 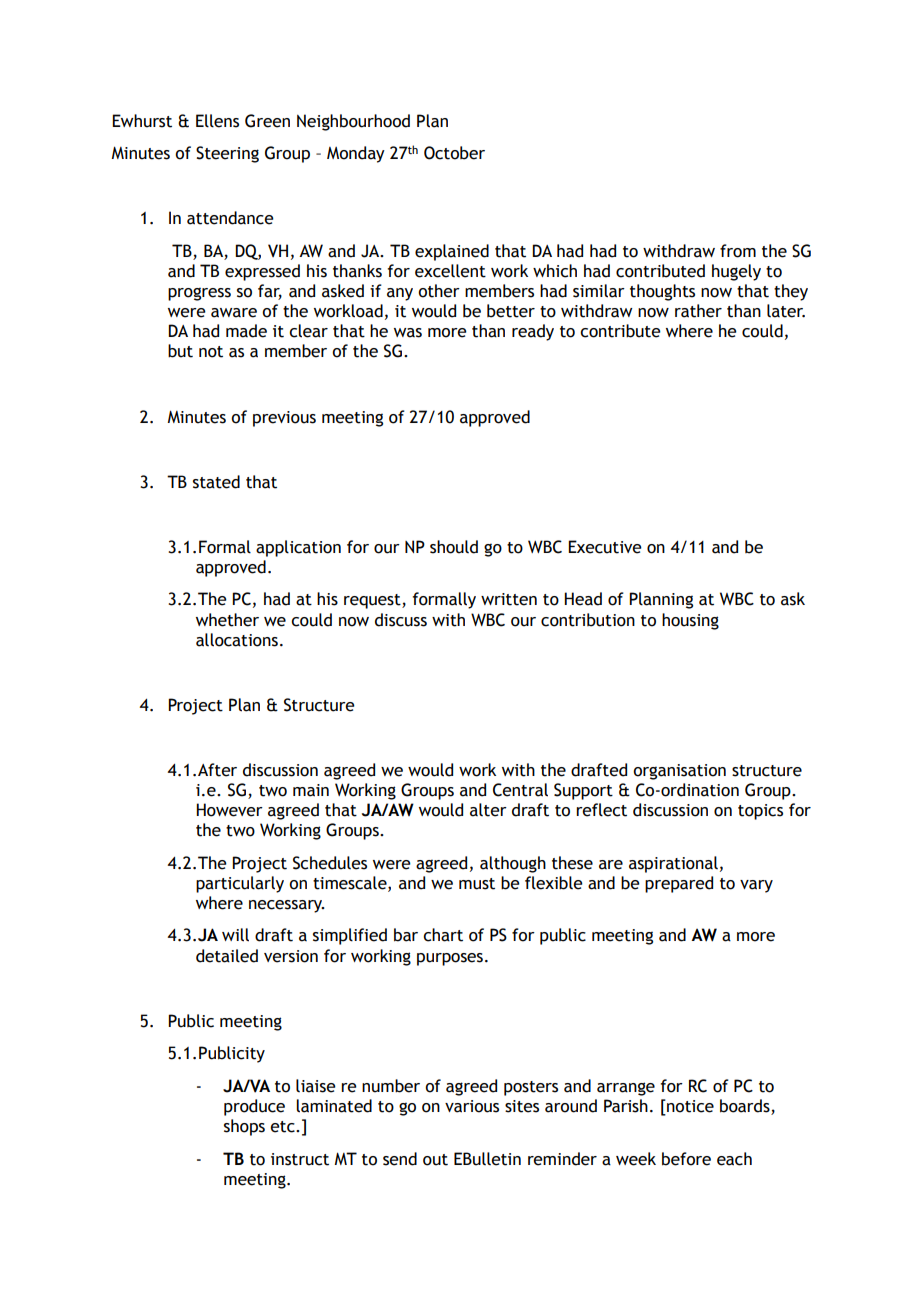 What do you see at coordinates (237, 640) in the image?
I see `allocations` at bounding box center [237, 640].
